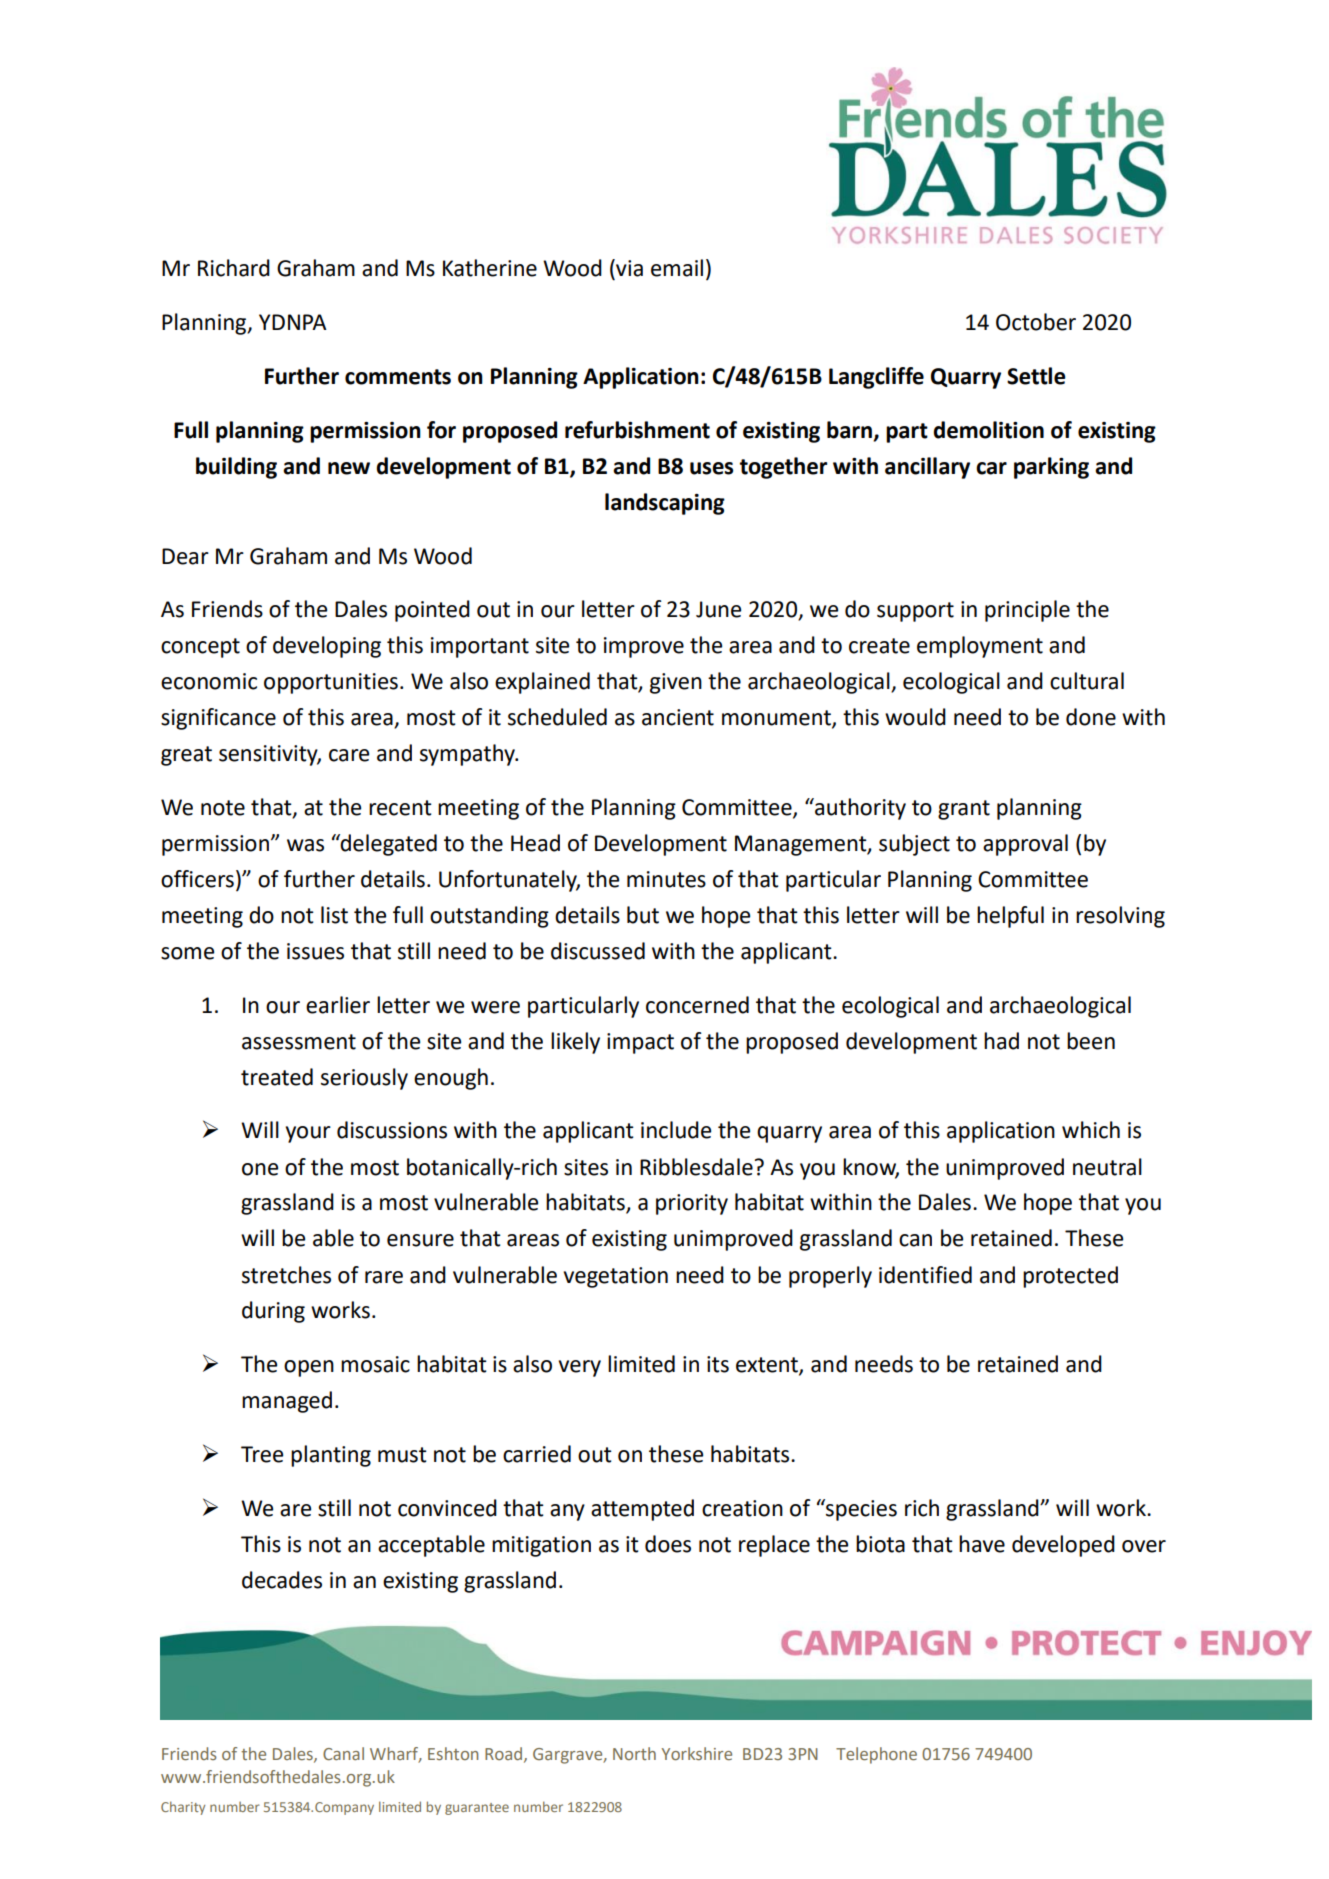 This screenshot has height=1879, width=1329. Describe the element at coordinates (634, 1753) in the screenshot. I see `North` at that location.
